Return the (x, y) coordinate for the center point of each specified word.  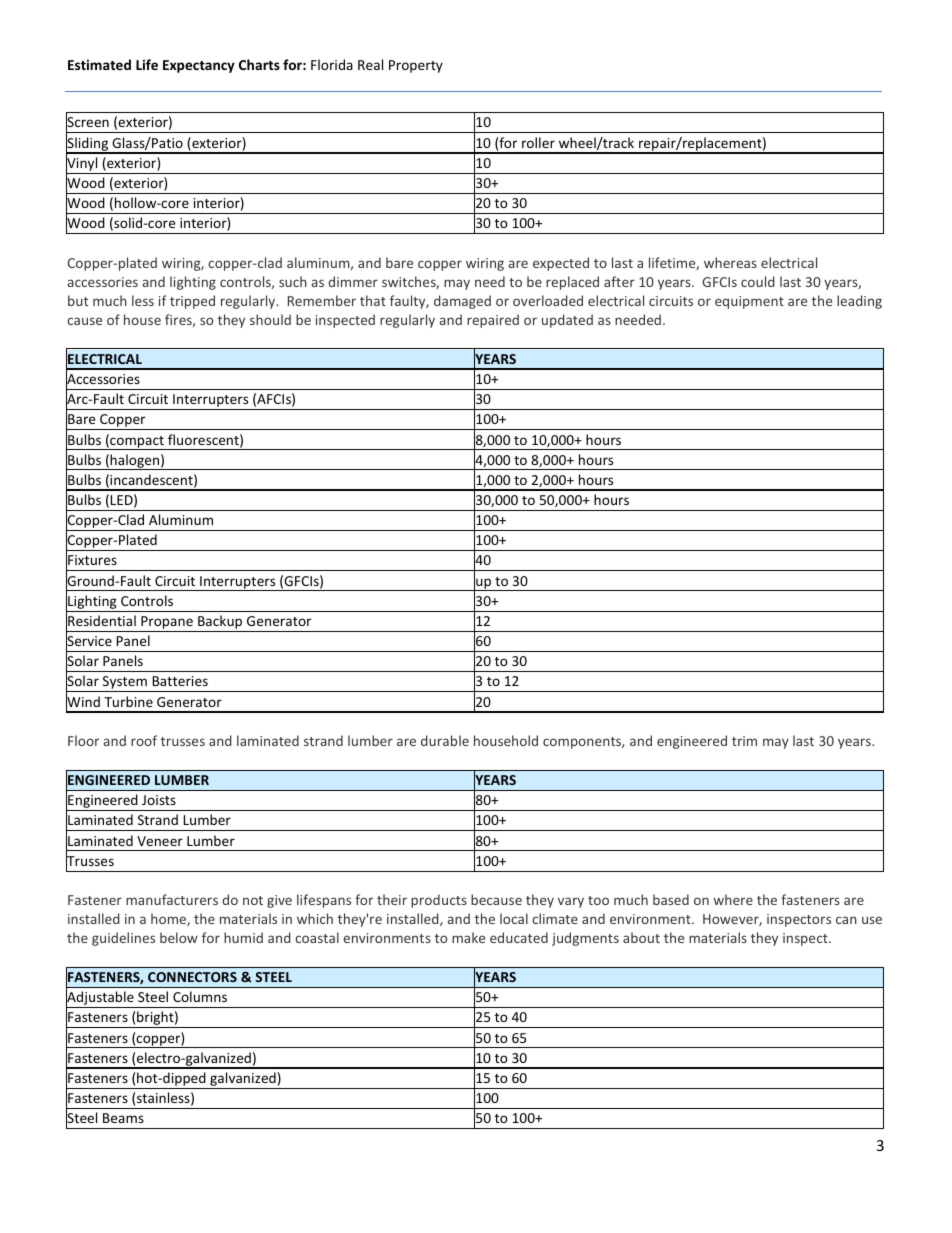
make (468, 937)
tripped (192, 302)
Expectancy (199, 66)
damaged (462, 302)
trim (744, 741)
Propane (167, 624)
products (439, 901)
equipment (749, 302)
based (671, 899)
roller (538, 142)
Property (416, 66)
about (641, 937)
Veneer (160, 841)
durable (445, 740)
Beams (123, 1118)
